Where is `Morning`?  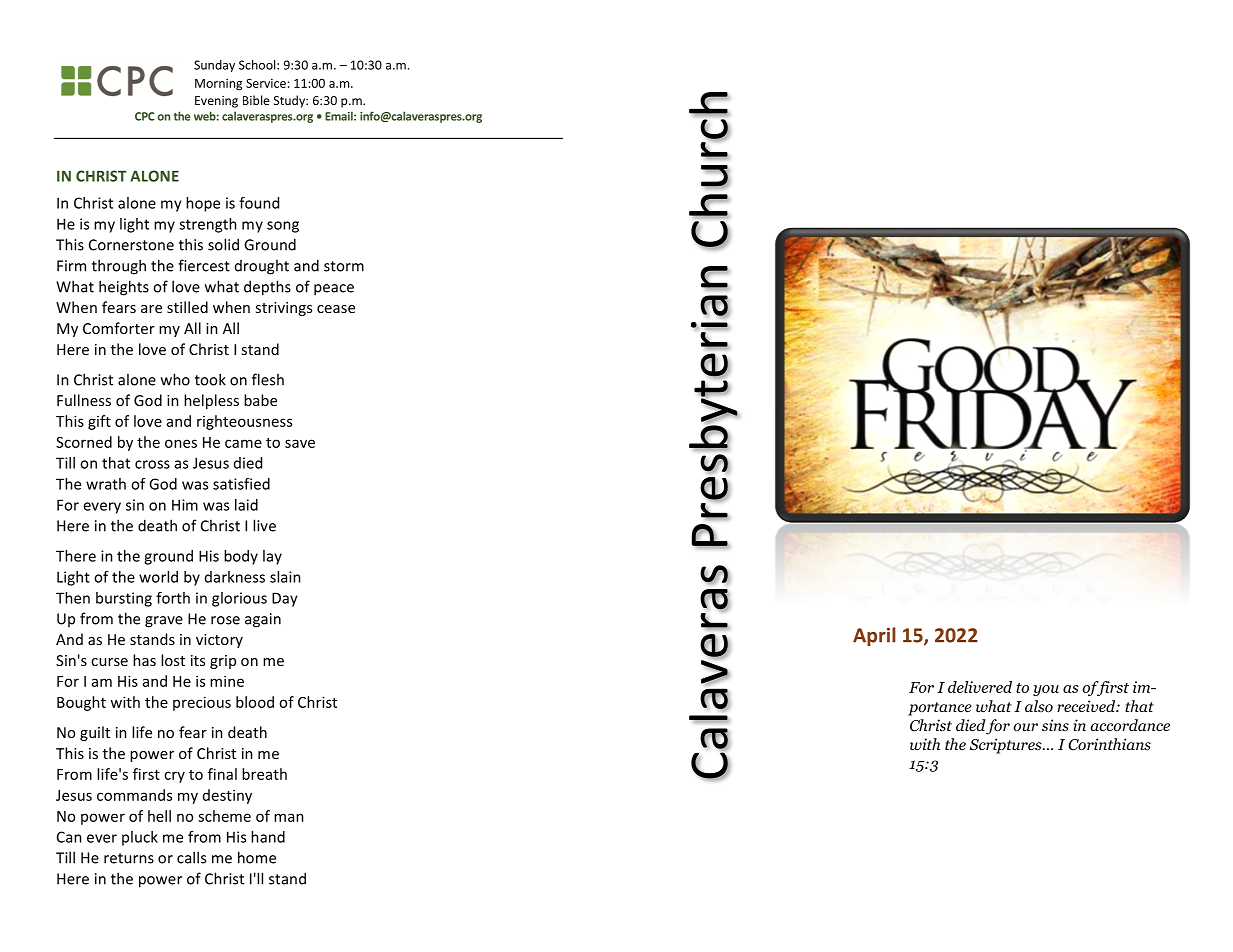 Morning is located at coordinates (218, 84).
